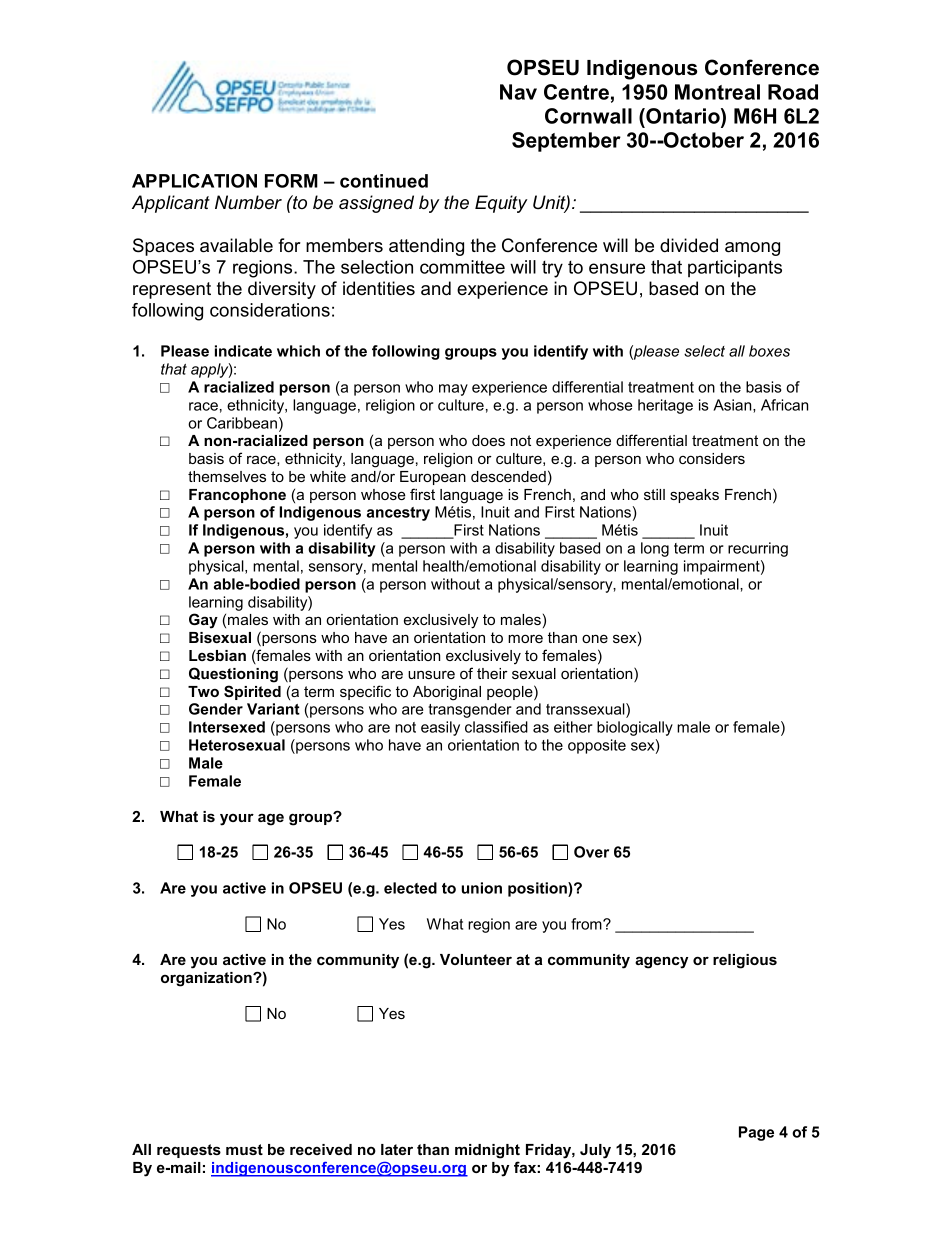  I want to click on Nav, so click(518, 92).
